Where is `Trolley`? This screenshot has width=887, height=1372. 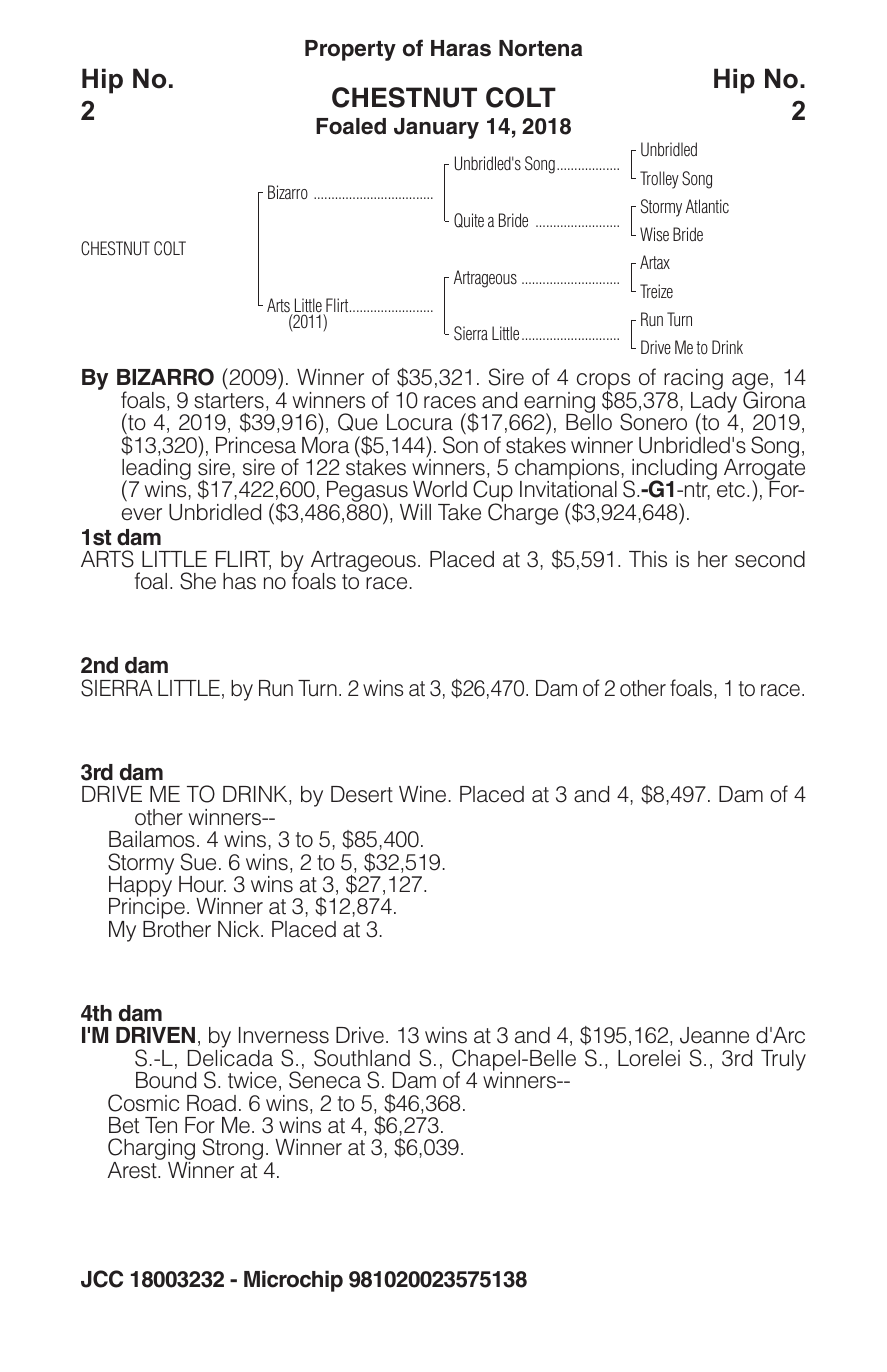
Trolley is located at coordinates (659, 180).
